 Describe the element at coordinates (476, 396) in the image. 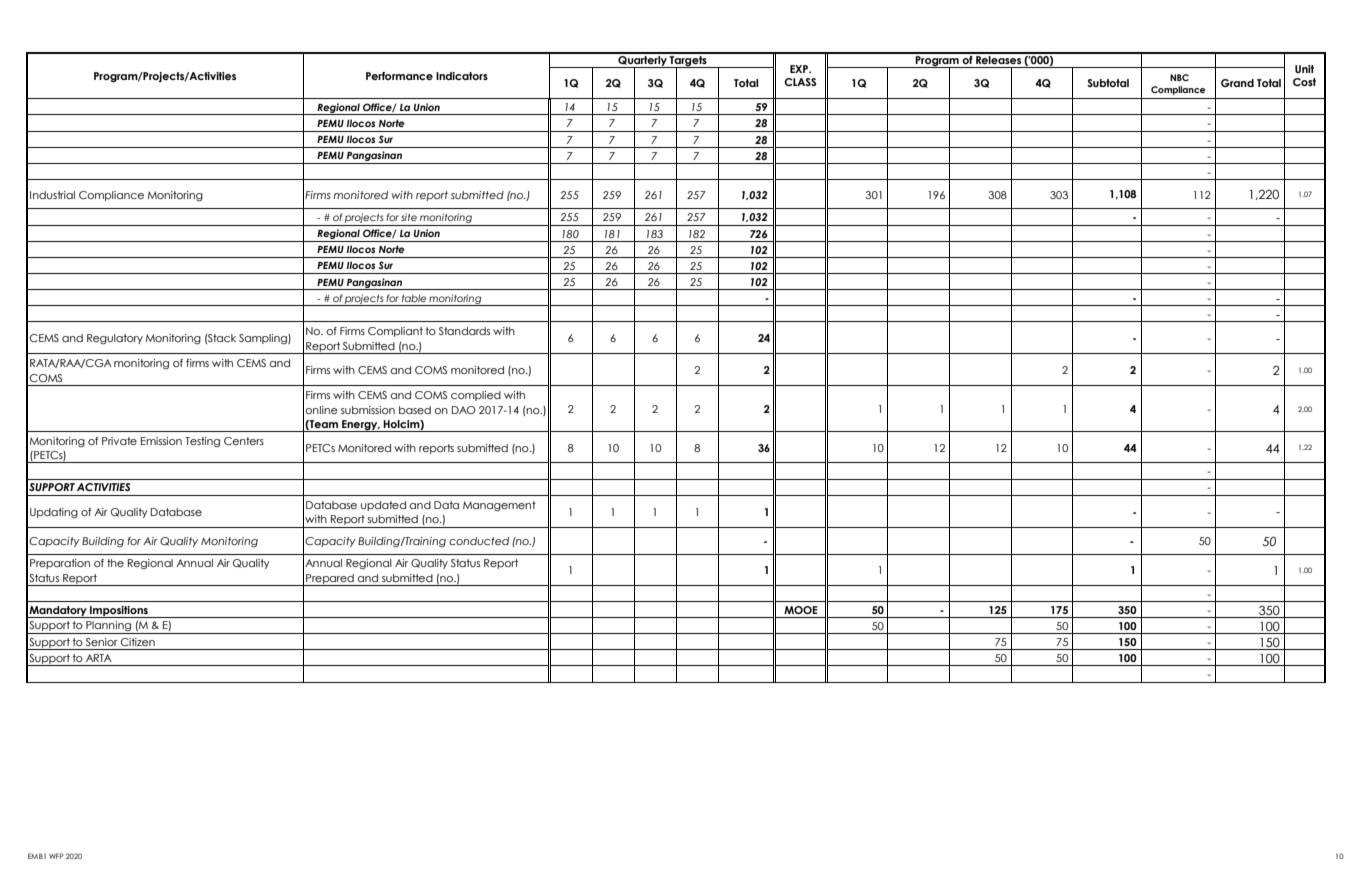

I see `complied` at that location.
